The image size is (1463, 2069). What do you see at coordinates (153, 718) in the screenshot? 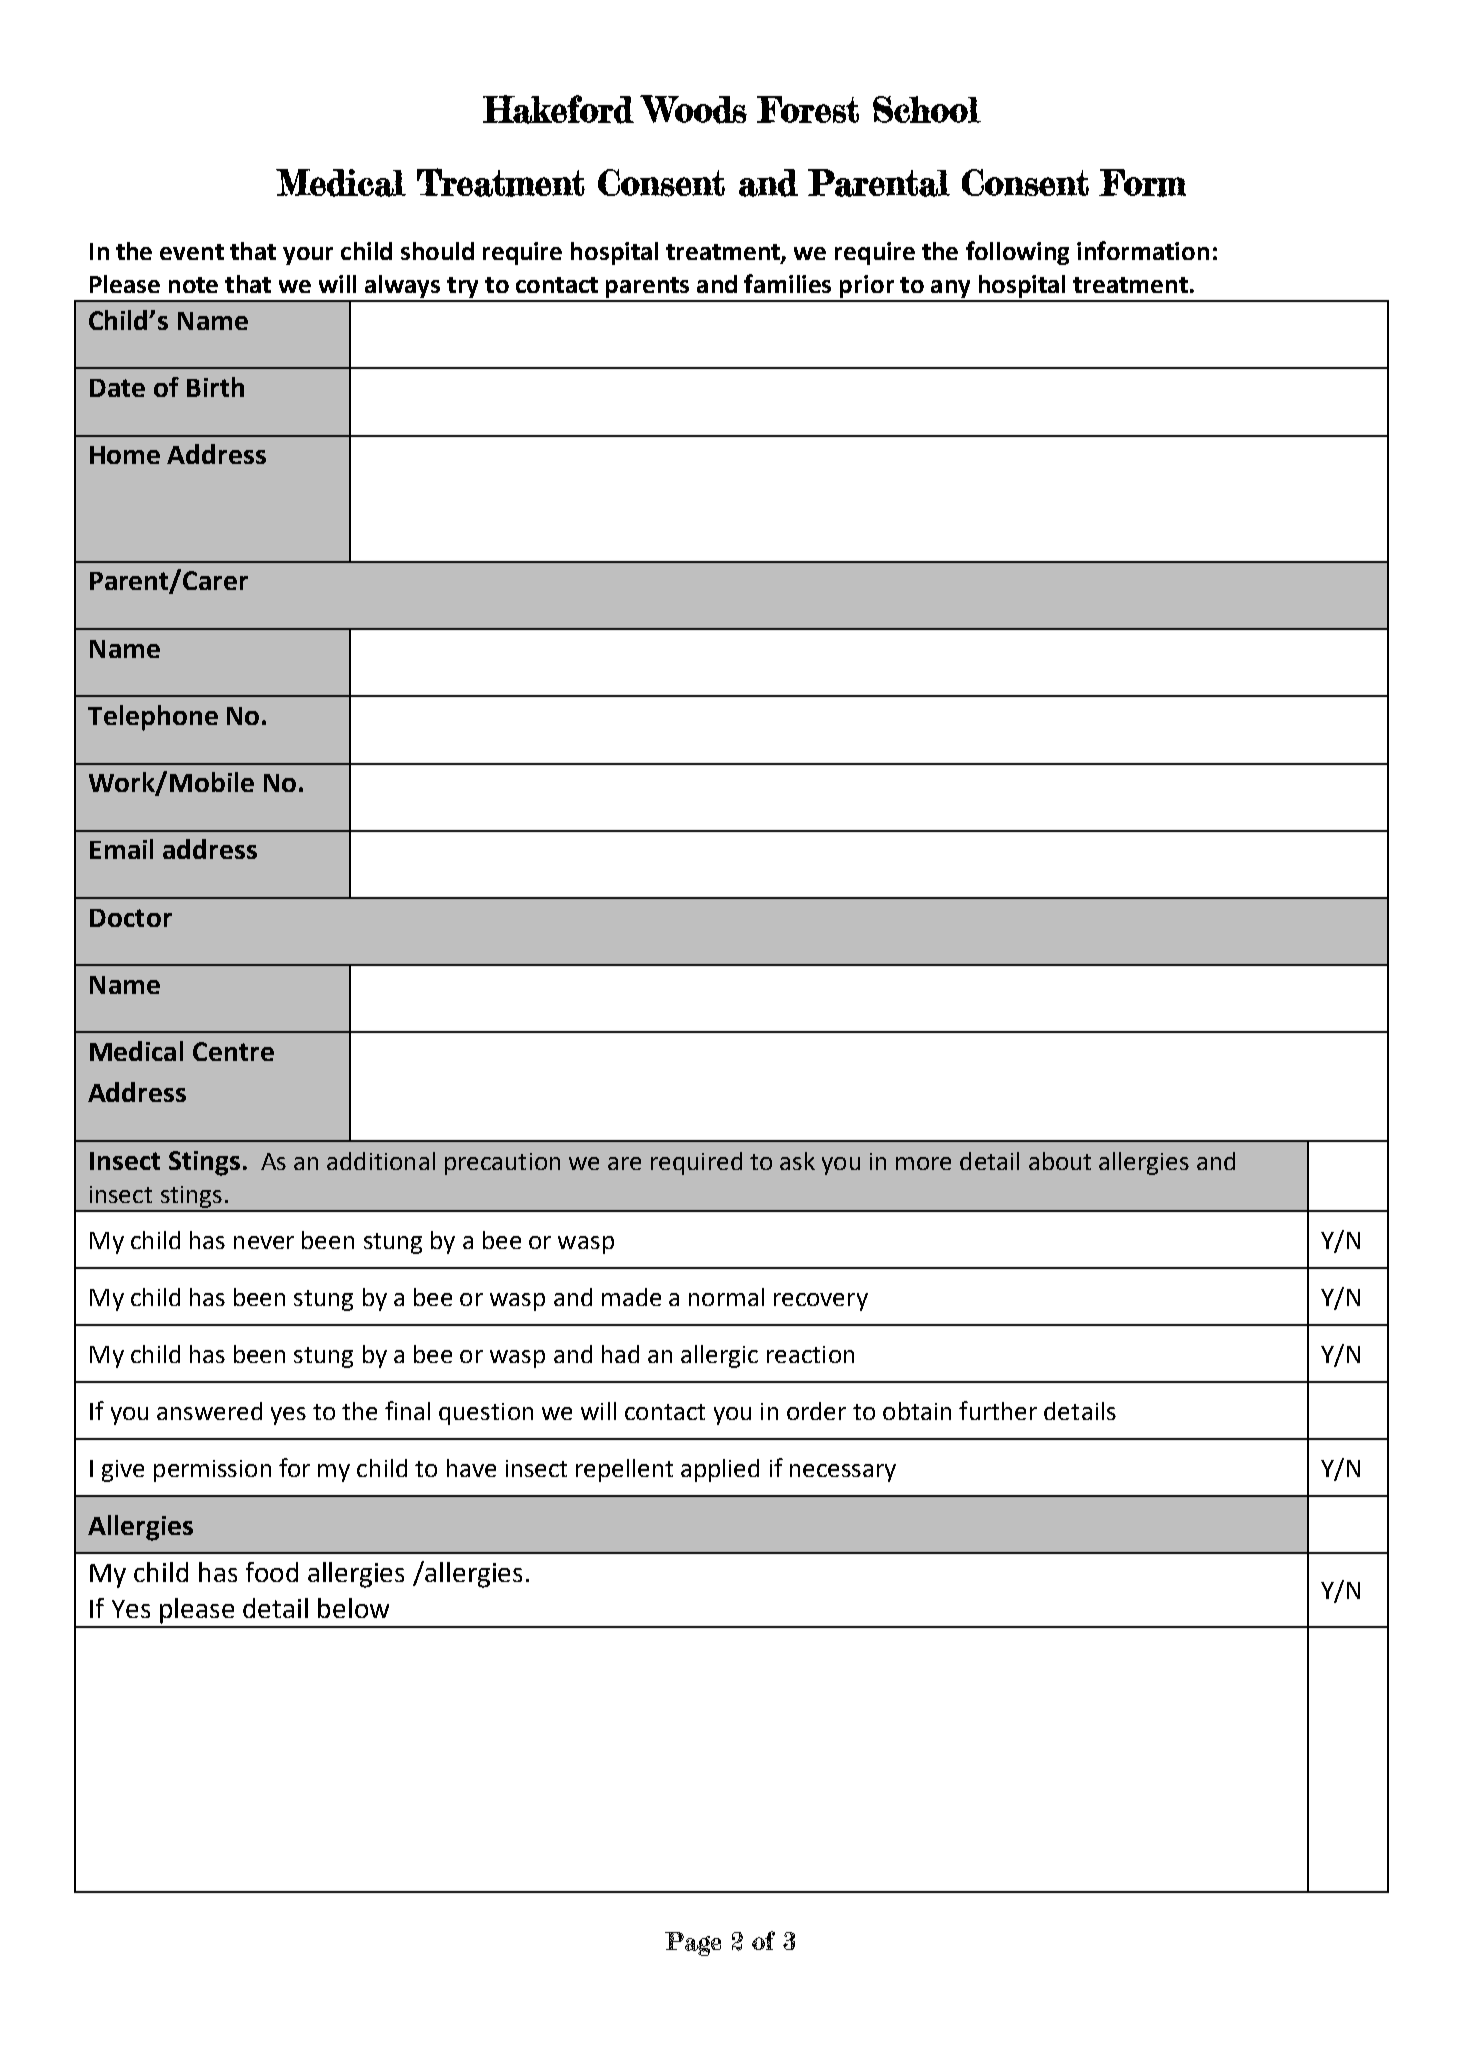
I see `Telephone` at bounding box center [153, 718].
